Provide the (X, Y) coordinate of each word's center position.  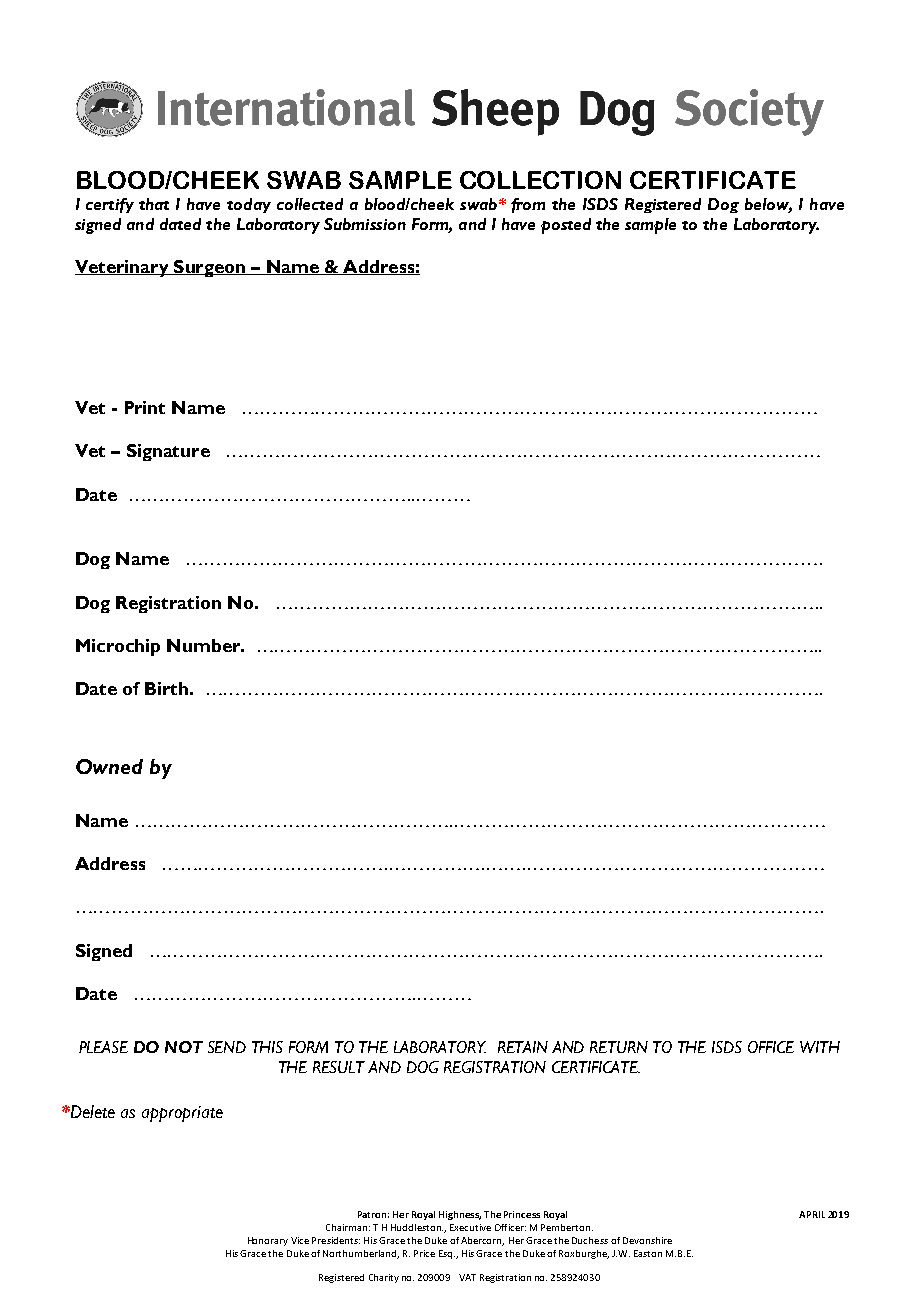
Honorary (268, 1241)
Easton (648, 1253)
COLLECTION (540, 180)
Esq (447, 1254)
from (528, 205)
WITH (820, 1047)
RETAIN (523, 1047)
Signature (168, 452)
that (154, 204)
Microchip (118, 647)
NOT (184, 1047)
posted (566, 226)
